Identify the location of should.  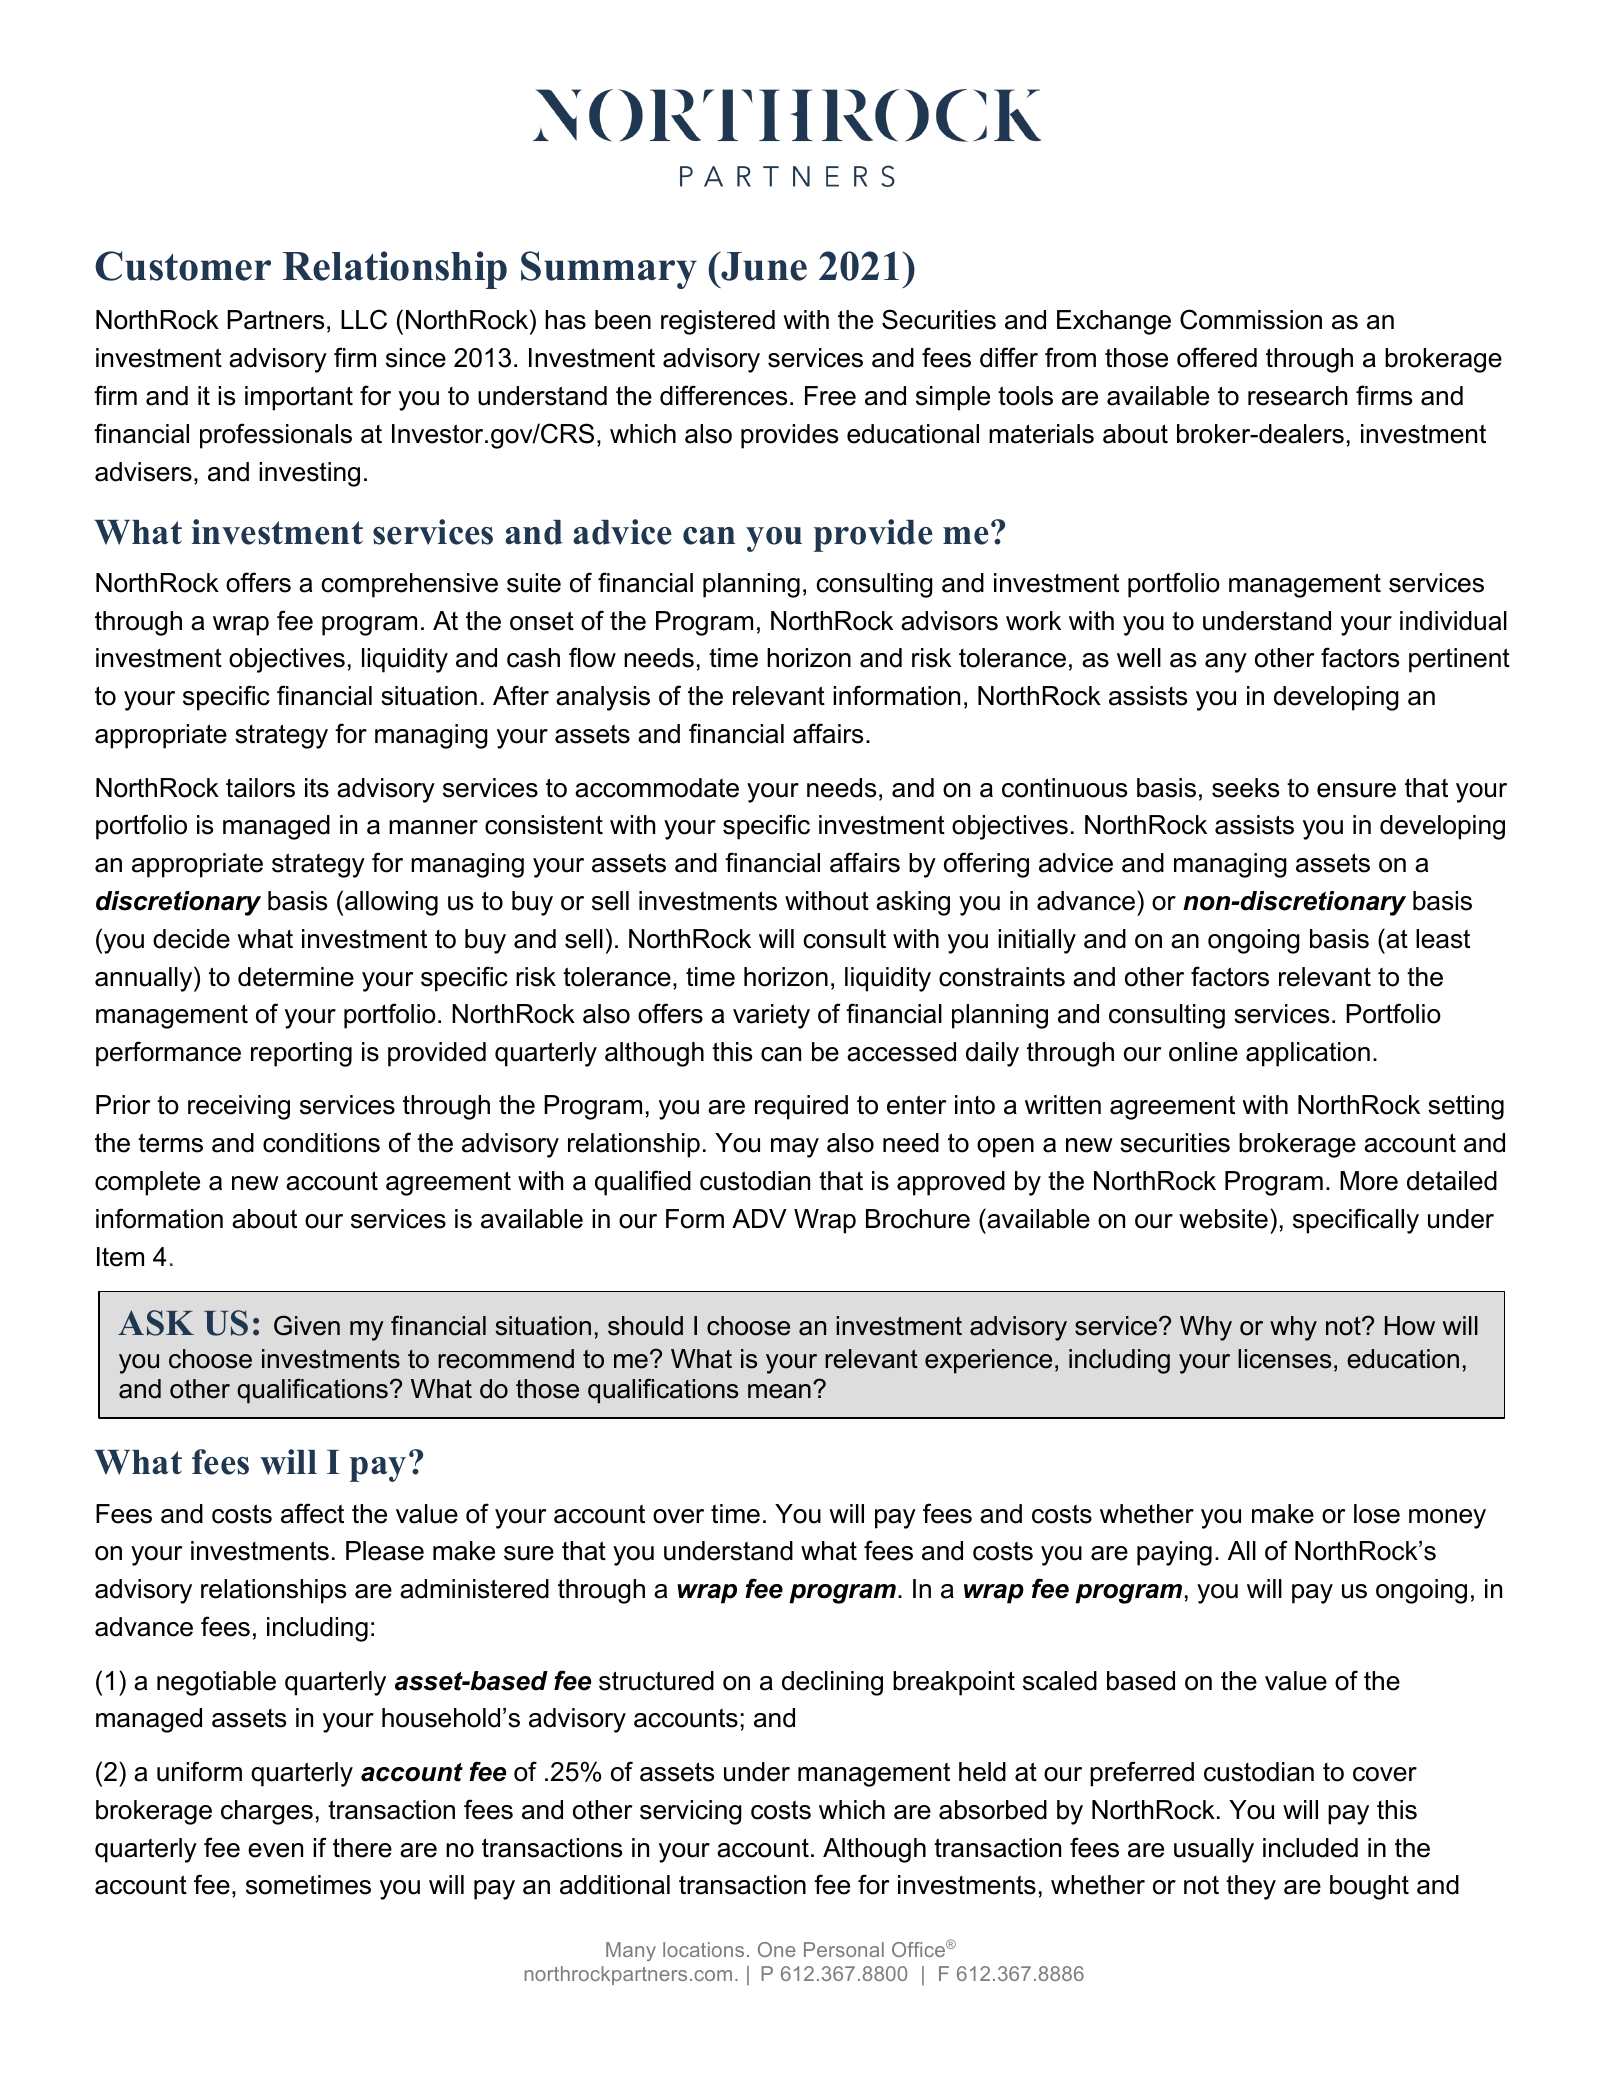
(645, 1326).
